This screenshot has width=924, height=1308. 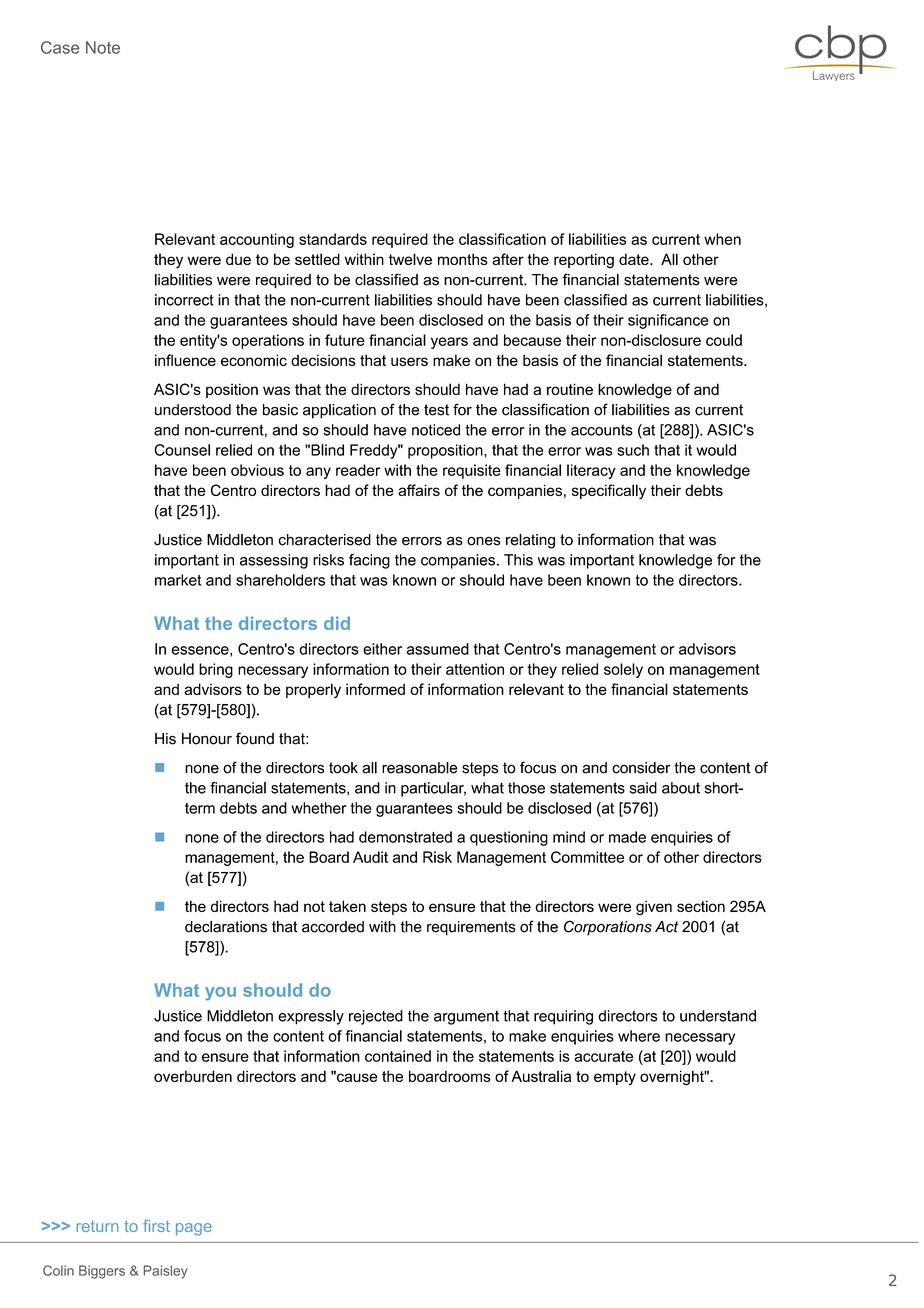 What do you see at coordinates (182, 450) in the screenshot?
I see `Counsel` at bounding box center [182, 450].
